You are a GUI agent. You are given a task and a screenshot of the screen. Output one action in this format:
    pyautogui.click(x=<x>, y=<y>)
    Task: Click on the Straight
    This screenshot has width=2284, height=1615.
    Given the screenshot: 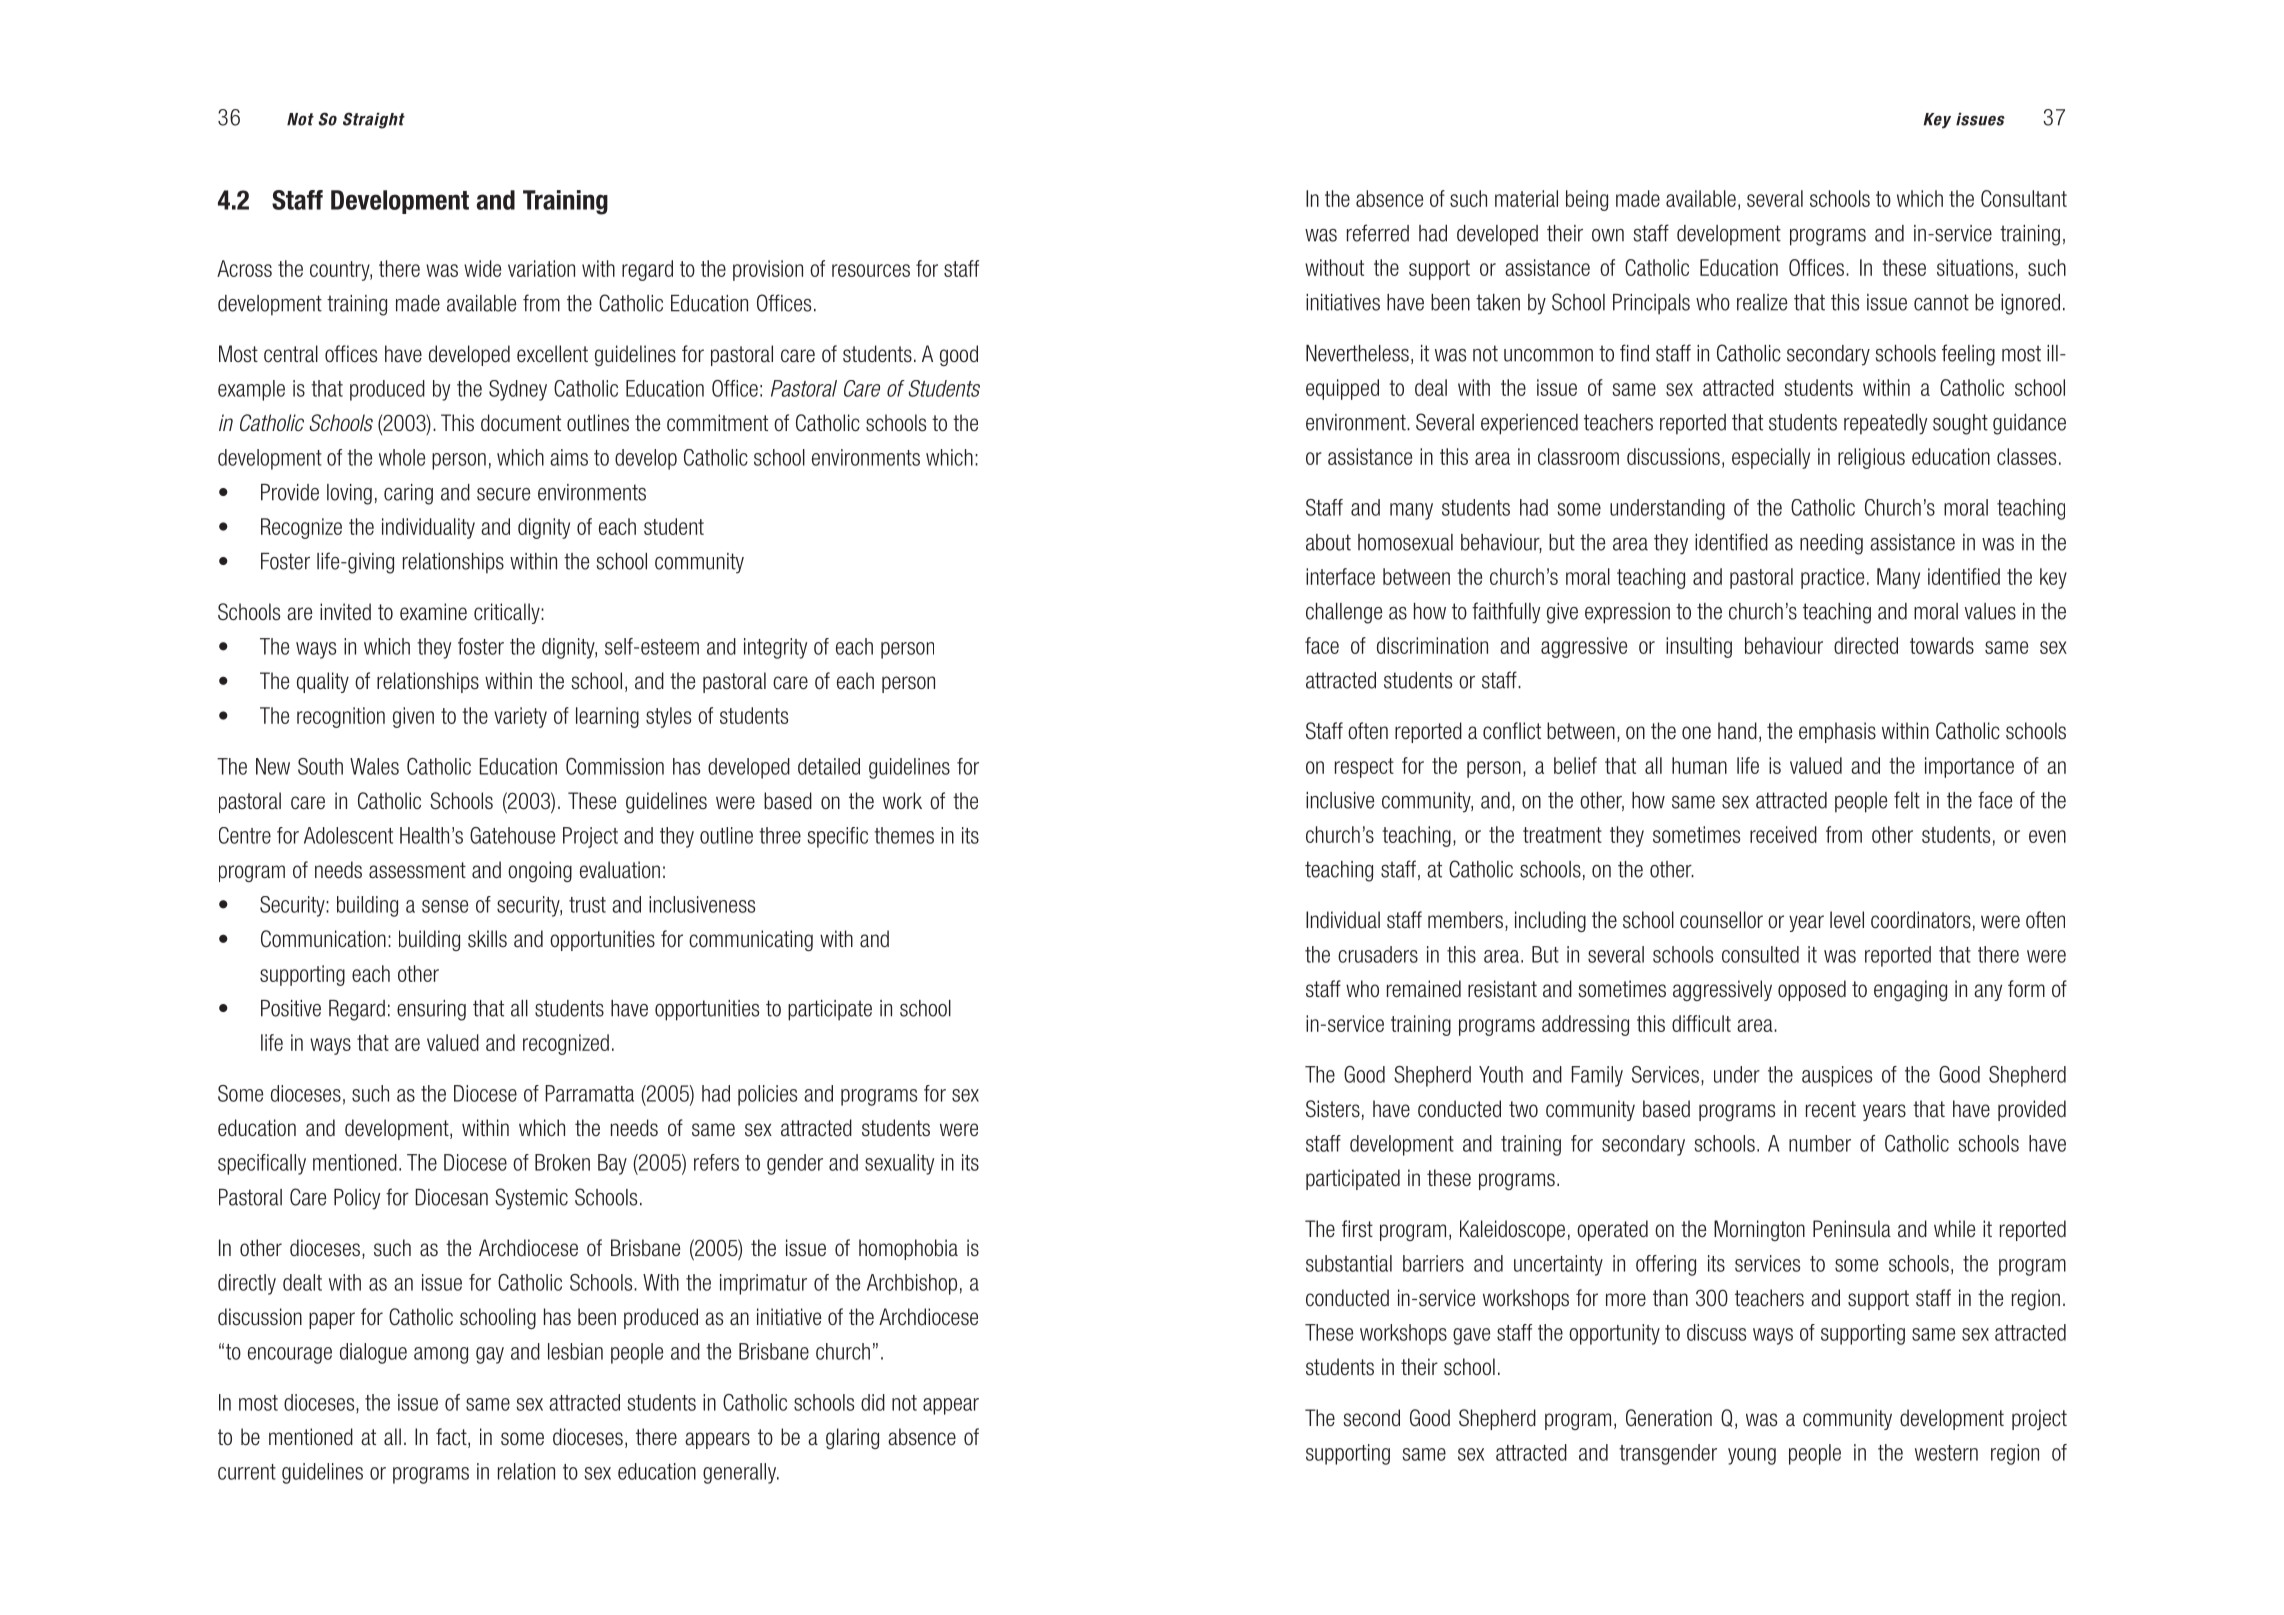 What is the action you would take?
    pyautogui.click(x=374, y=120)
